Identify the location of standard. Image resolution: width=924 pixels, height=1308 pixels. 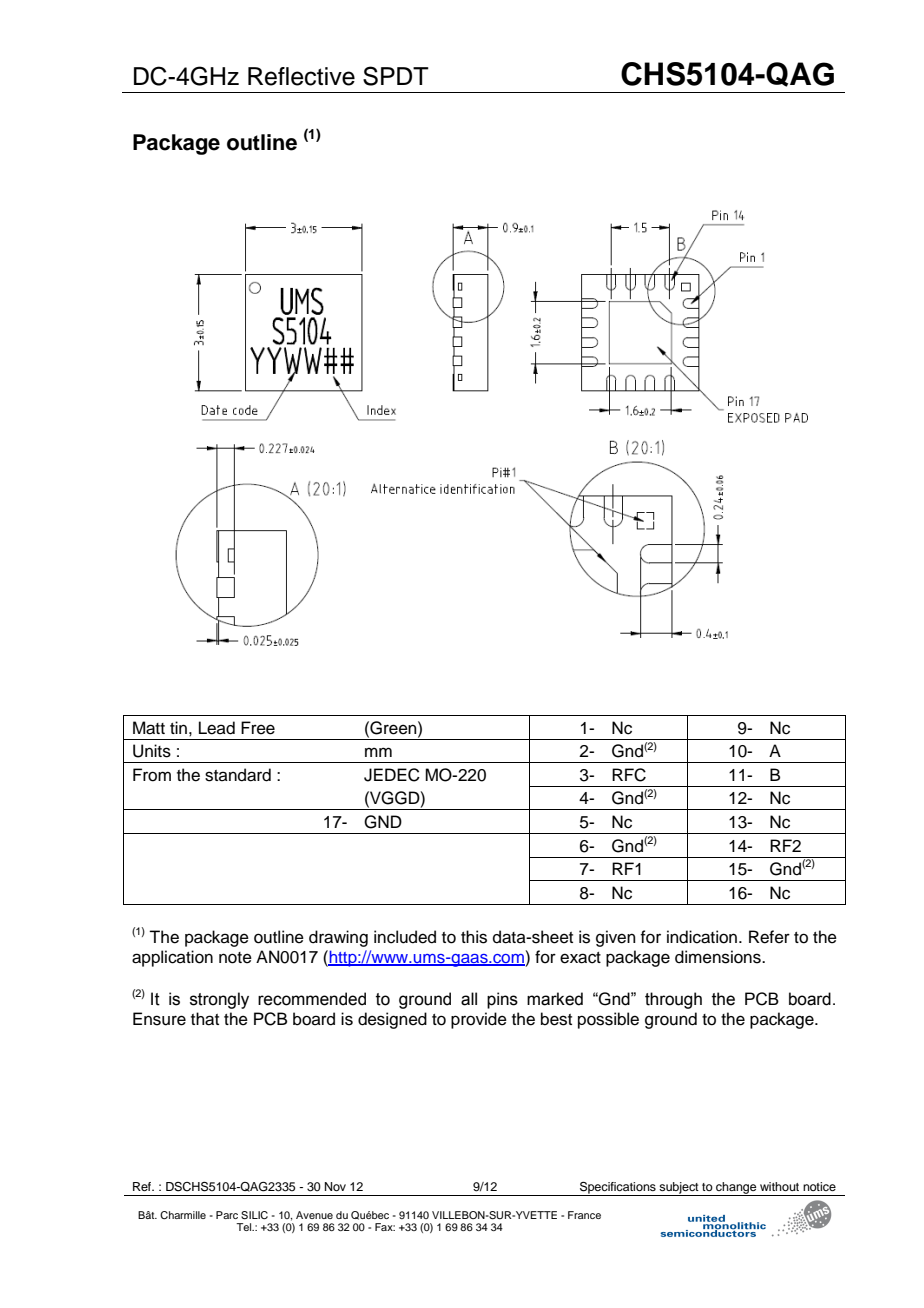
(238, 775).
